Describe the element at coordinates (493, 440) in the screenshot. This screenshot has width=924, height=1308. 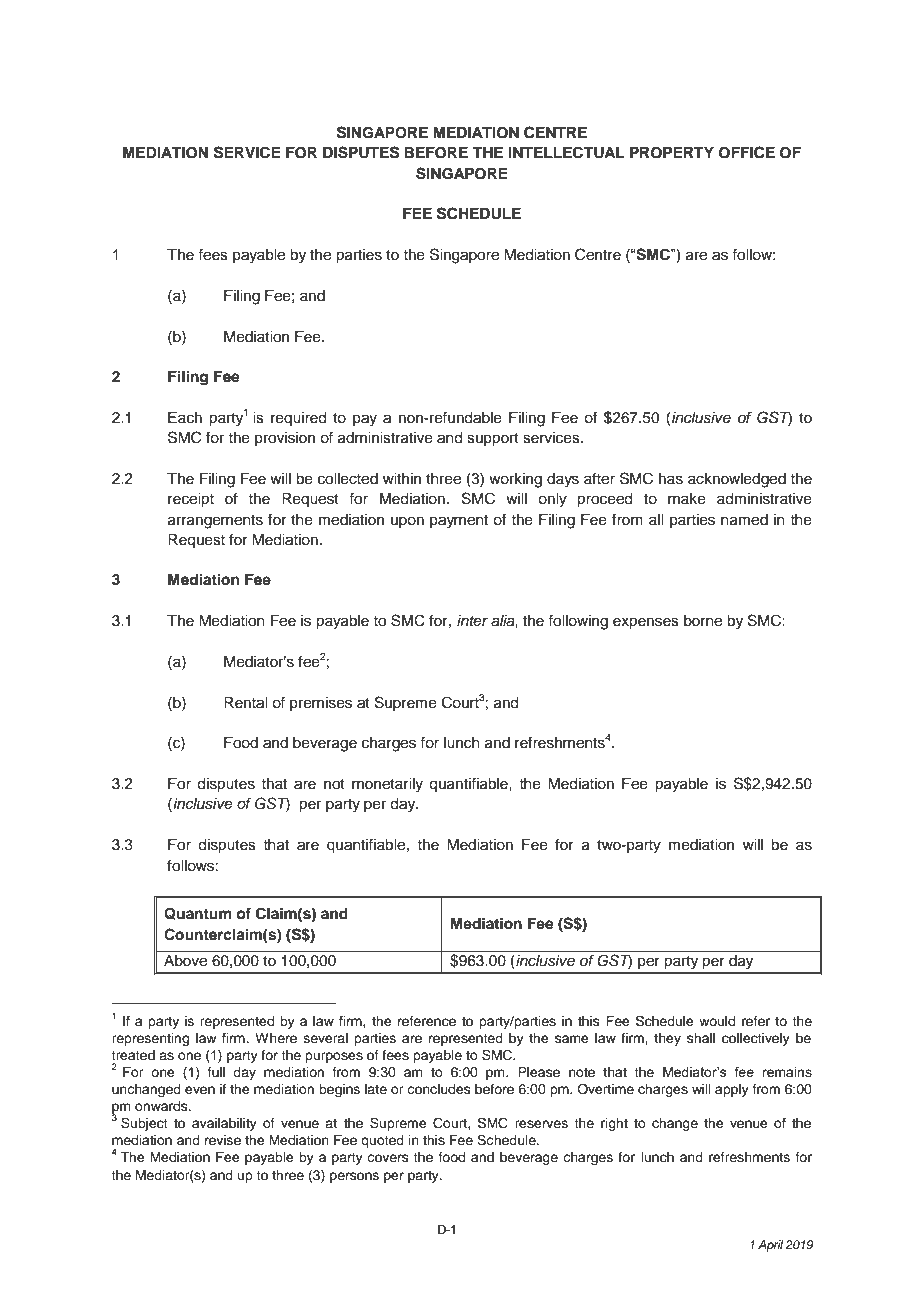
I see `support` at that location.
